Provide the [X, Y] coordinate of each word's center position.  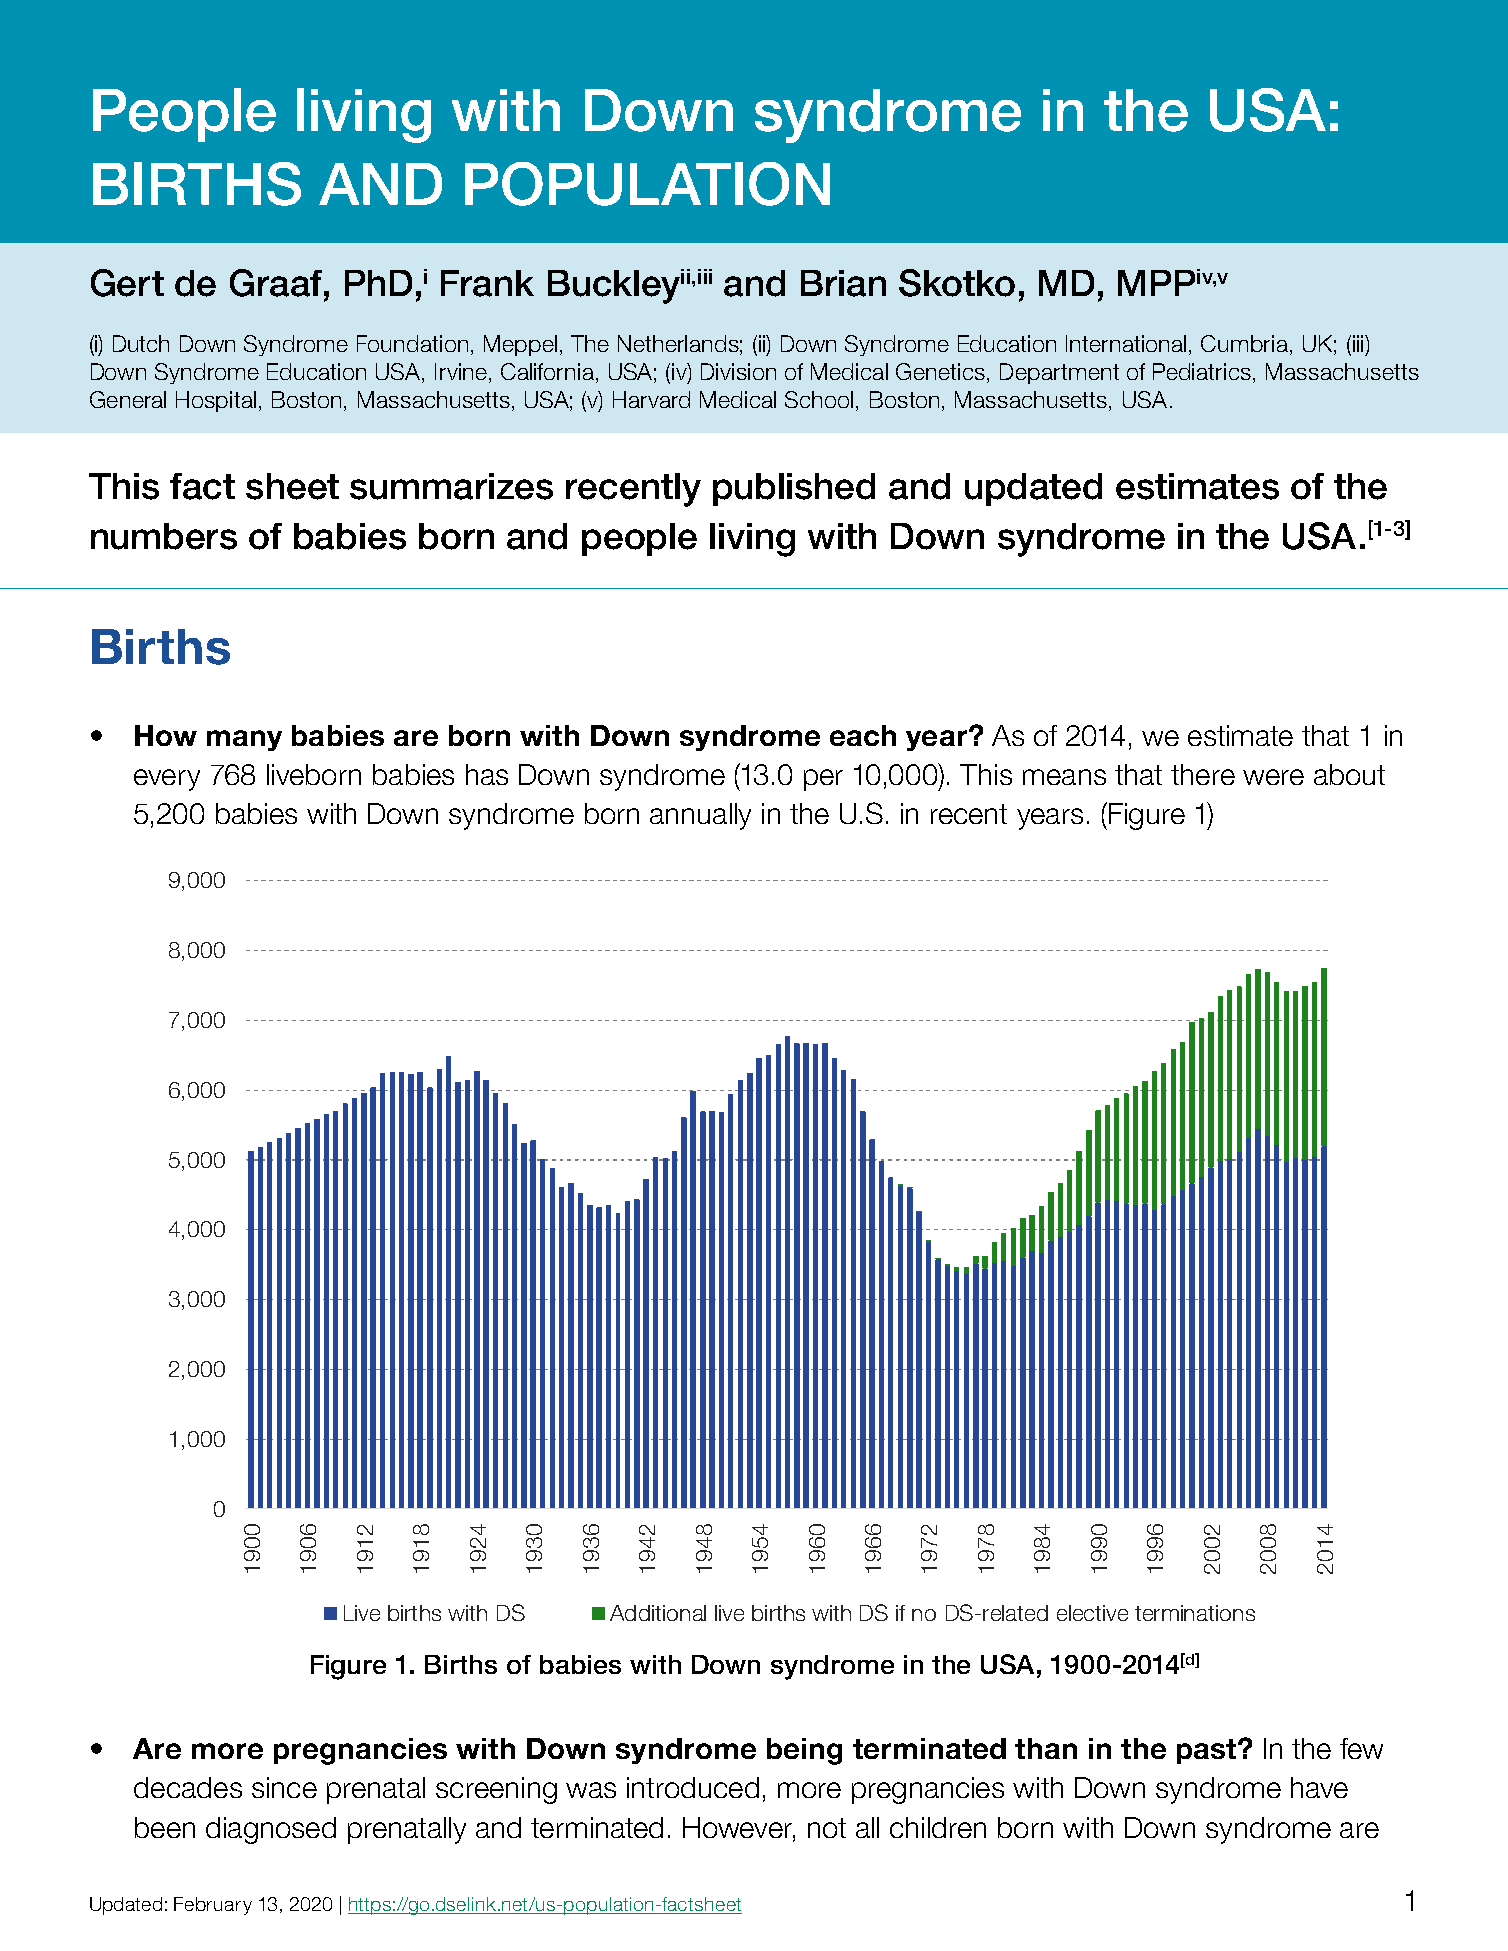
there [1203, 774]
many [244, 740]
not [827, 1828]
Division [738, 371]
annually [700, 816]
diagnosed [271, 1830]
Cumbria [1246, 345]
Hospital [216, 401]
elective [1092, 1613]
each [863, 735]
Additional [658, 1613]
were [1273, 777]
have [1319, 1787]
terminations [1195, 1613]
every [167, 780]
